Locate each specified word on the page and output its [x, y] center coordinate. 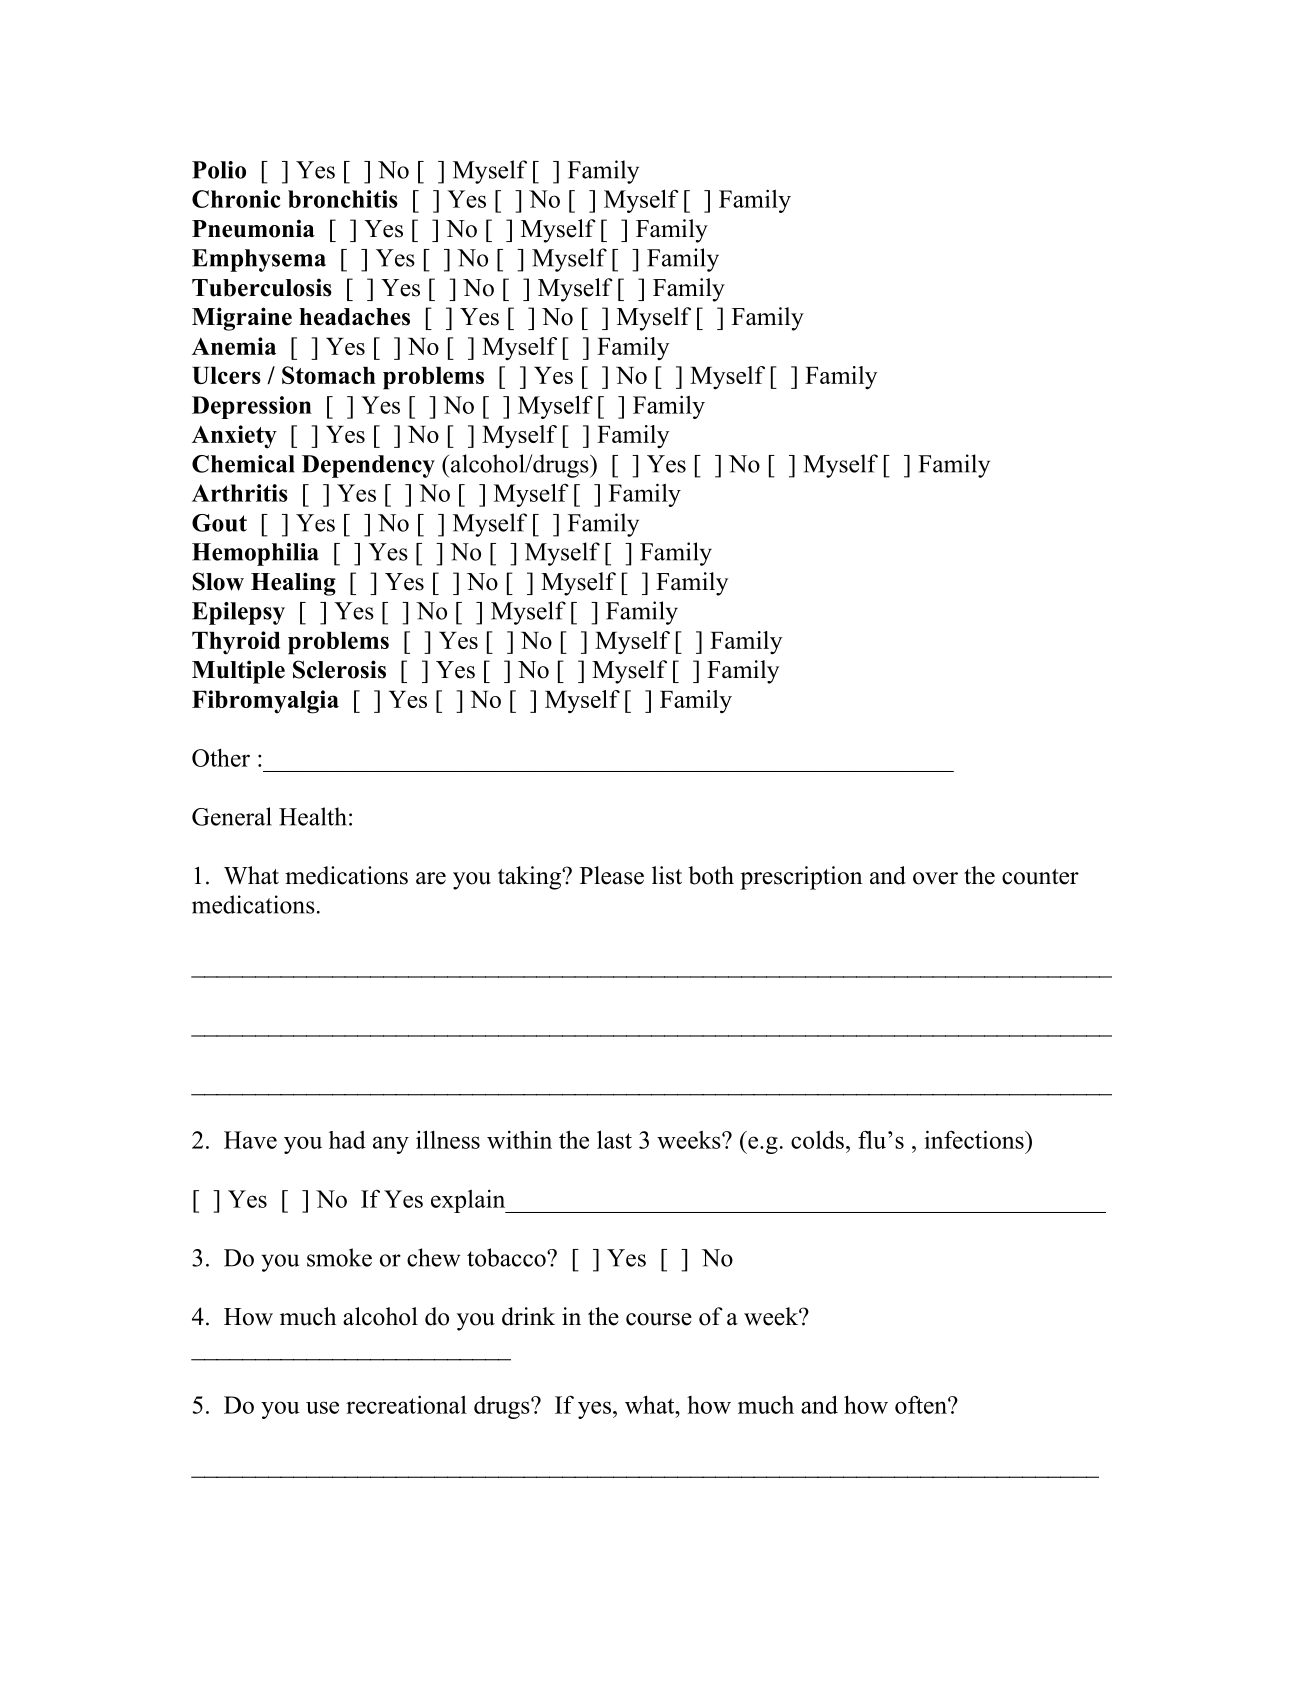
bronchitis [343, 199]
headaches [354, 317]
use [322, 1407]
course [659, 1319]
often [922, 1405]
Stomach [329, 375]
